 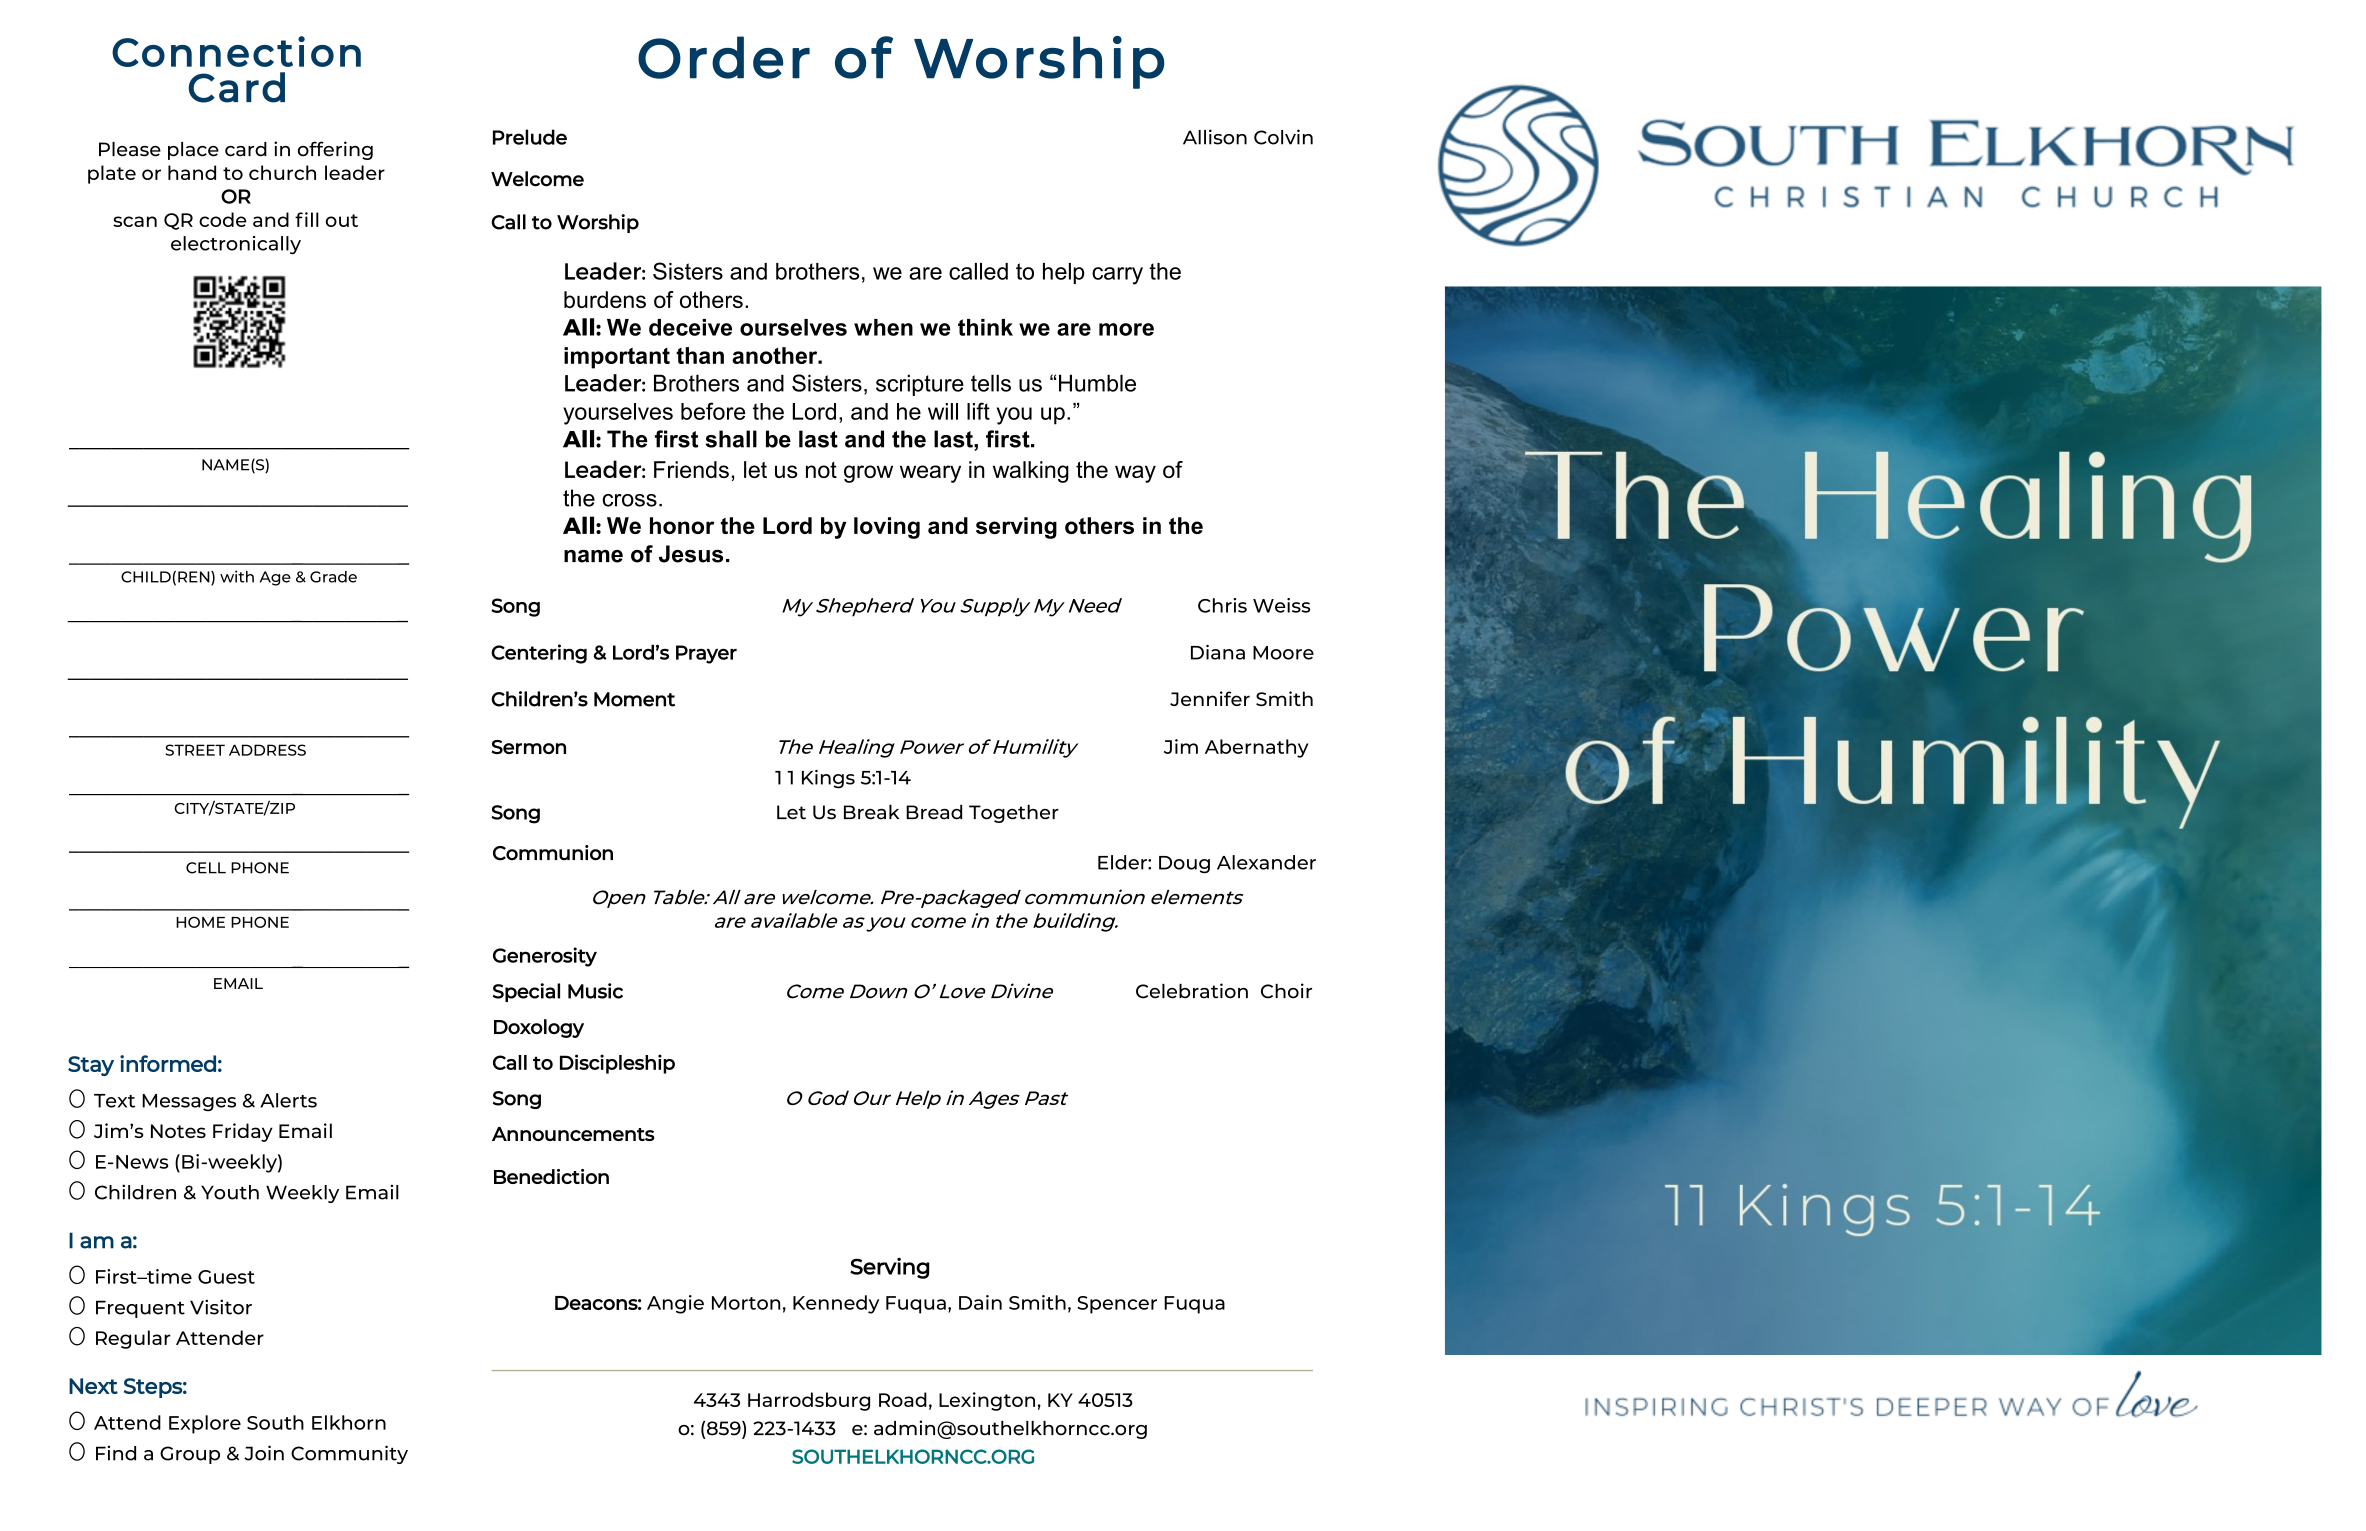 What do you see at coordinates (1210, 698) in the document?
I see `Jennifer` at bounding box center [1210, 698].
